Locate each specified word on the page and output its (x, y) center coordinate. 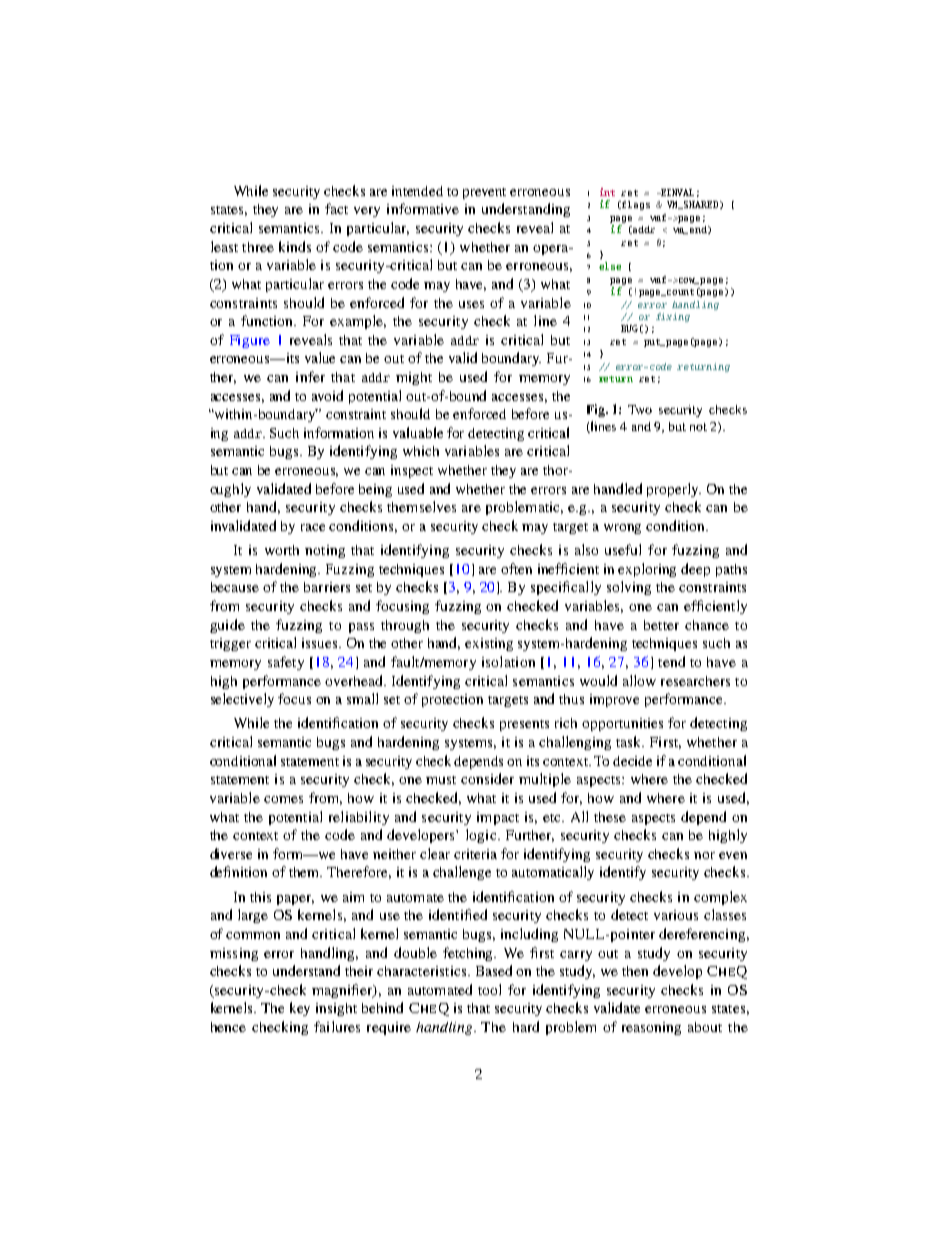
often (516, 568)
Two (640, 409)
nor (704, 855)
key (300, 1009)
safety (286, 663)
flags (635, 205)
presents (524, 725)
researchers (695, 681)
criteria (475, 854)
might (414, 378)
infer (310, 376)
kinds (295, 246)
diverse (231, 853)
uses (471, 304)
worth (282, 550)
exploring (647, 570)
